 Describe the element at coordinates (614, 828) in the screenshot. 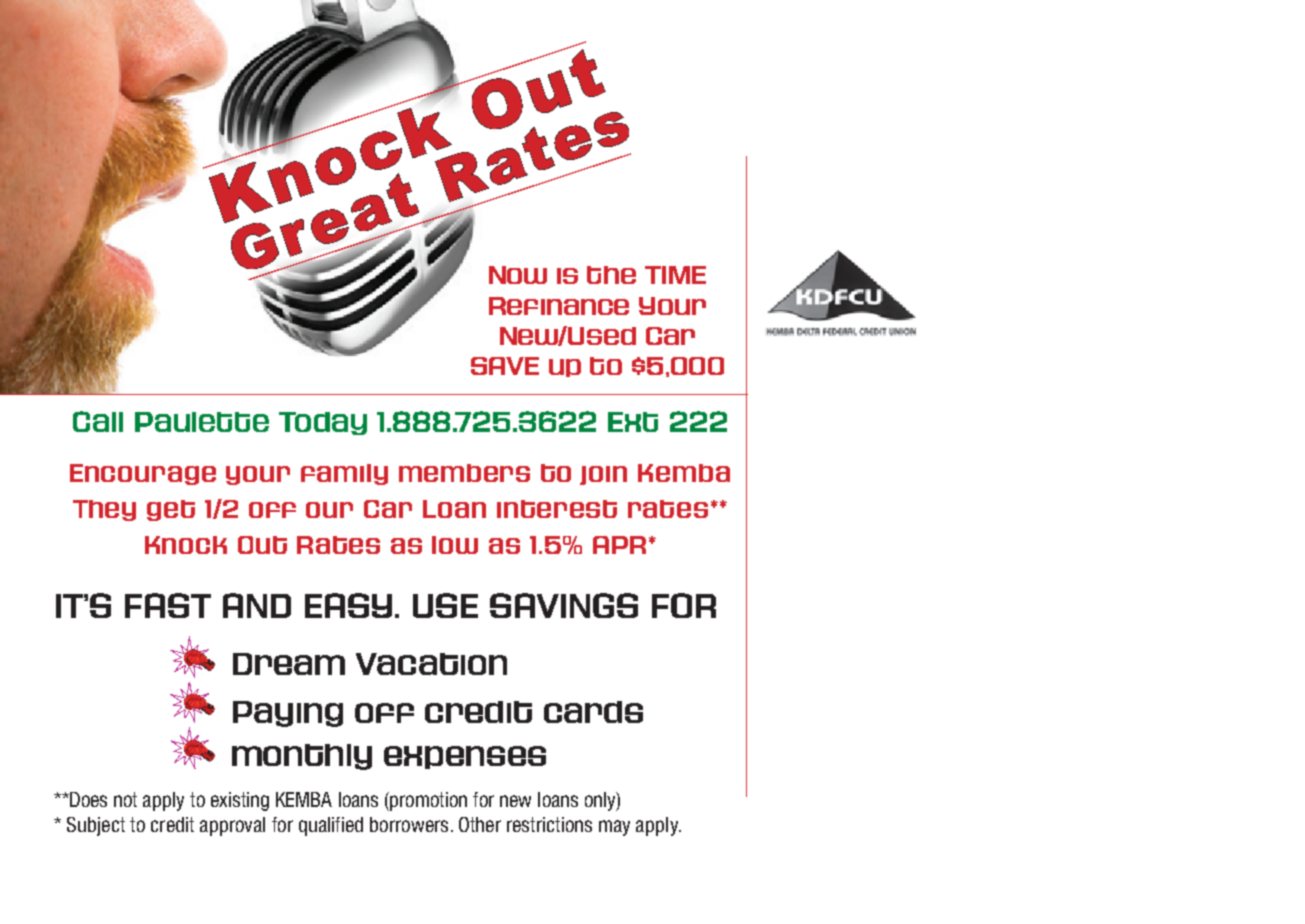

I see `may` at that location.
